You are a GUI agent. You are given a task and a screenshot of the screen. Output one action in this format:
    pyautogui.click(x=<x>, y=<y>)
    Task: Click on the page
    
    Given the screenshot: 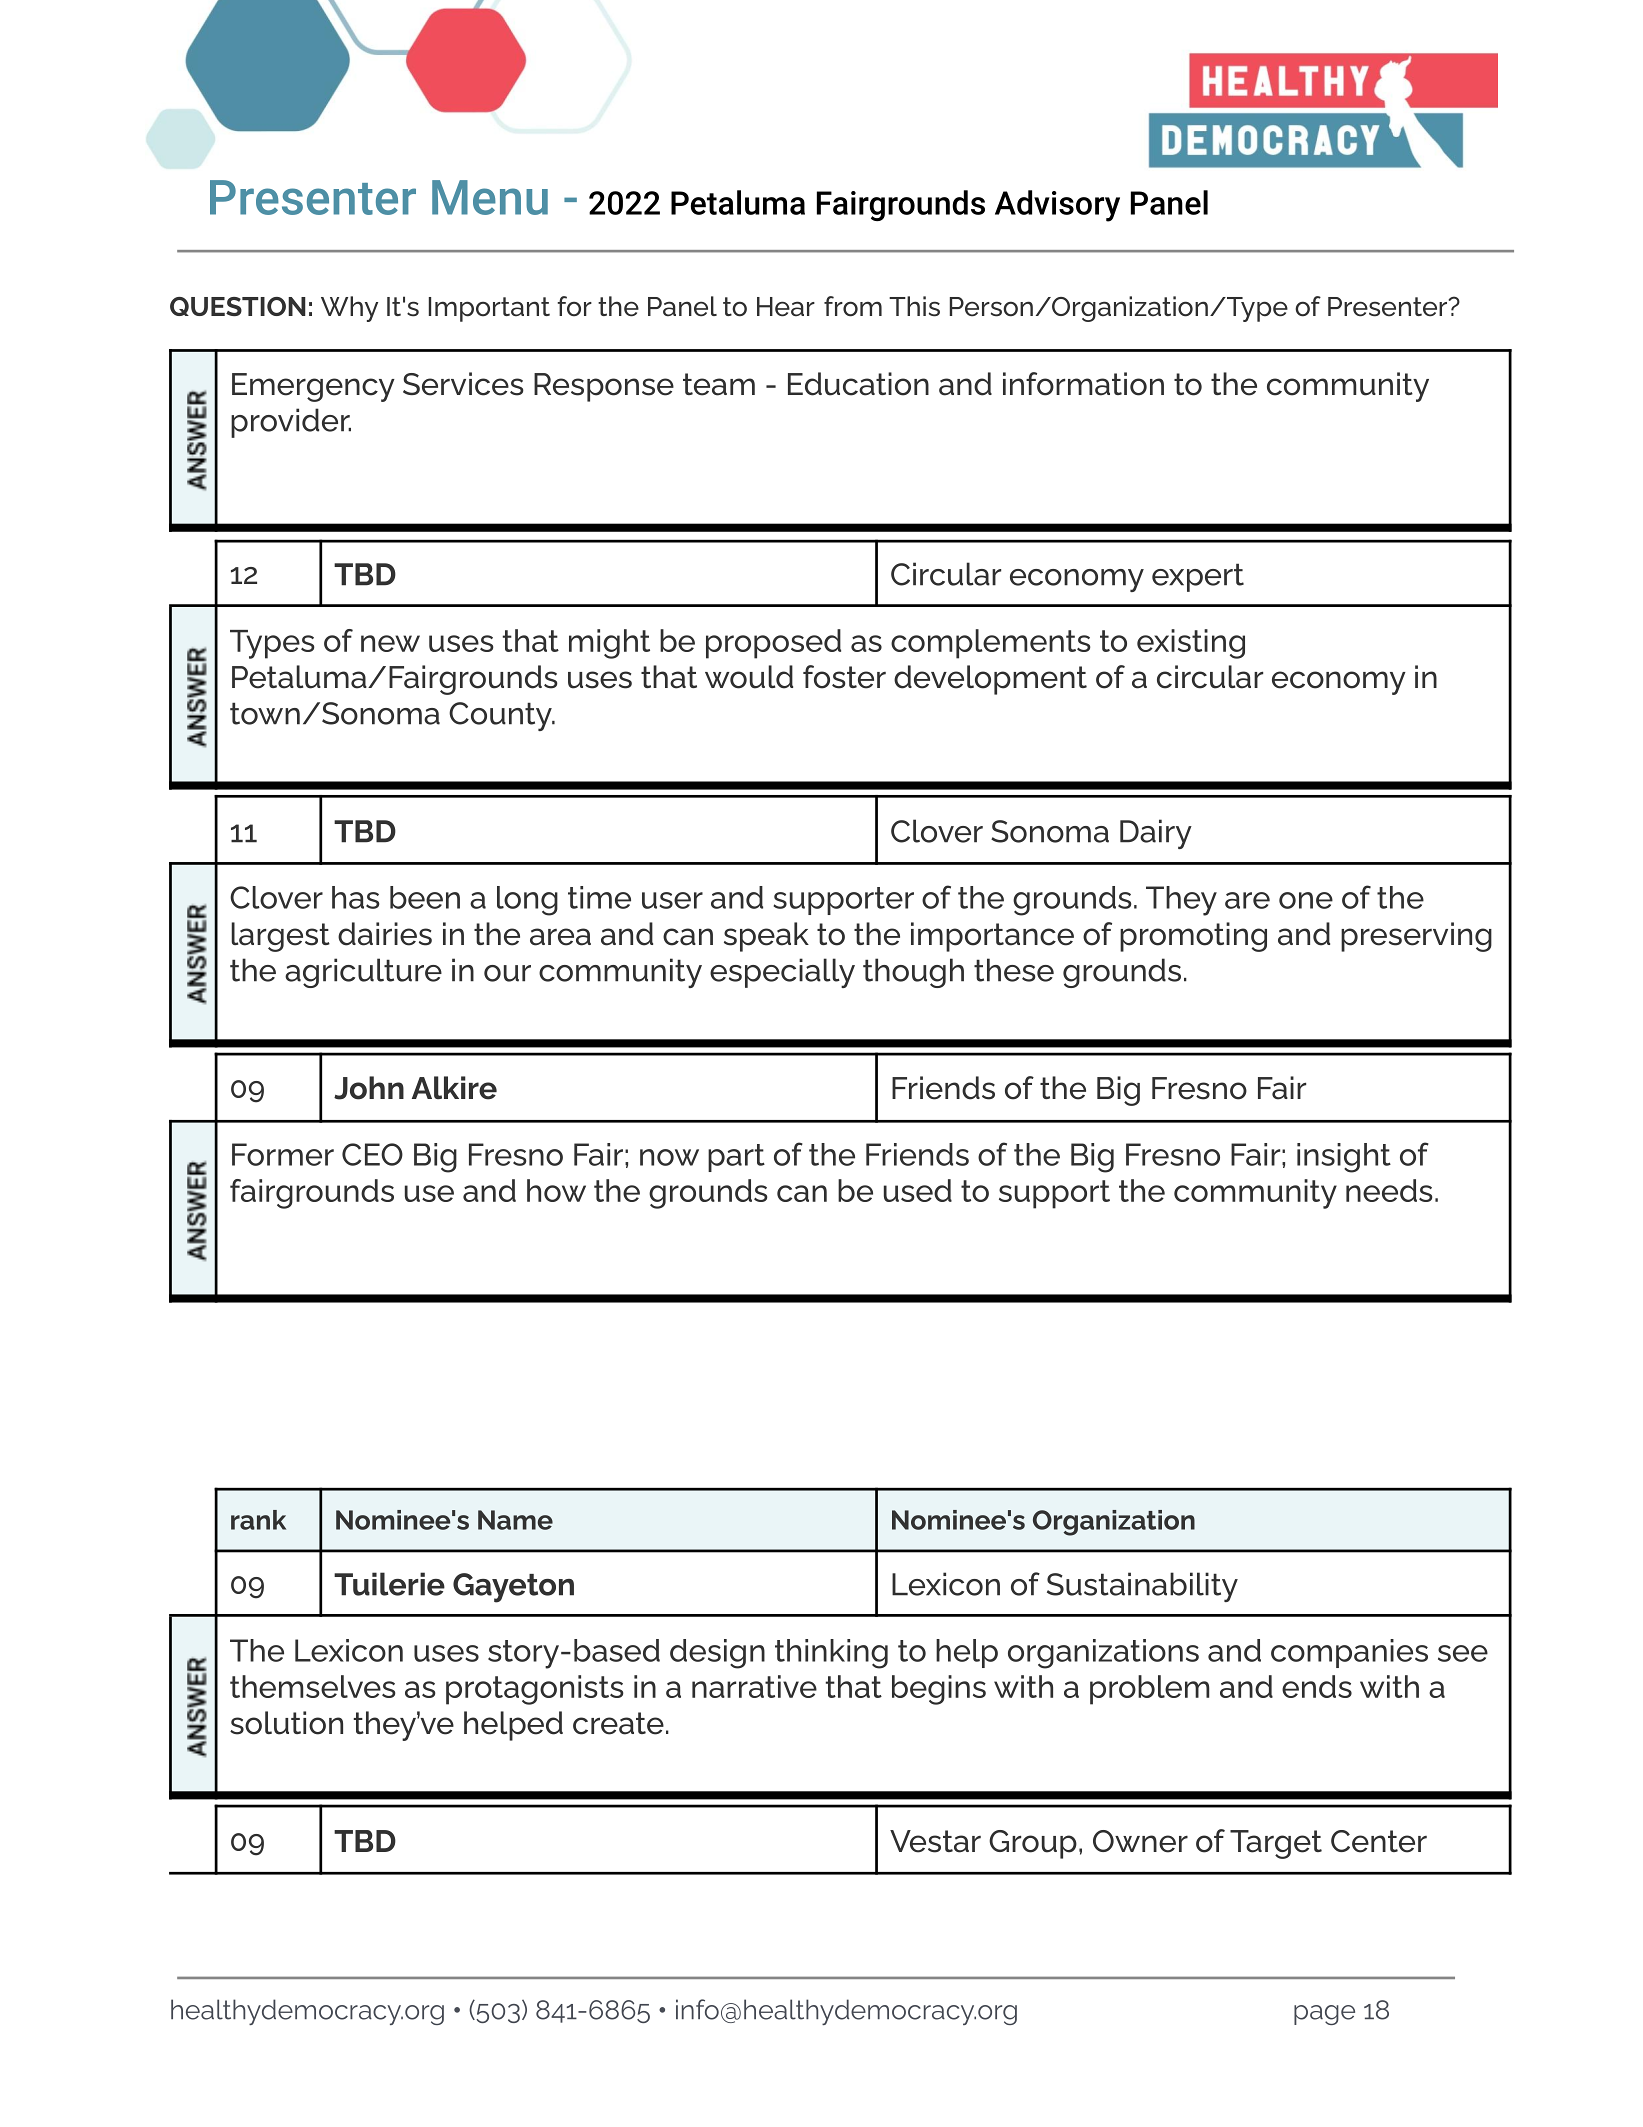 What is the action you would take?
    pyautogui.click(x=1324, y=2015)
